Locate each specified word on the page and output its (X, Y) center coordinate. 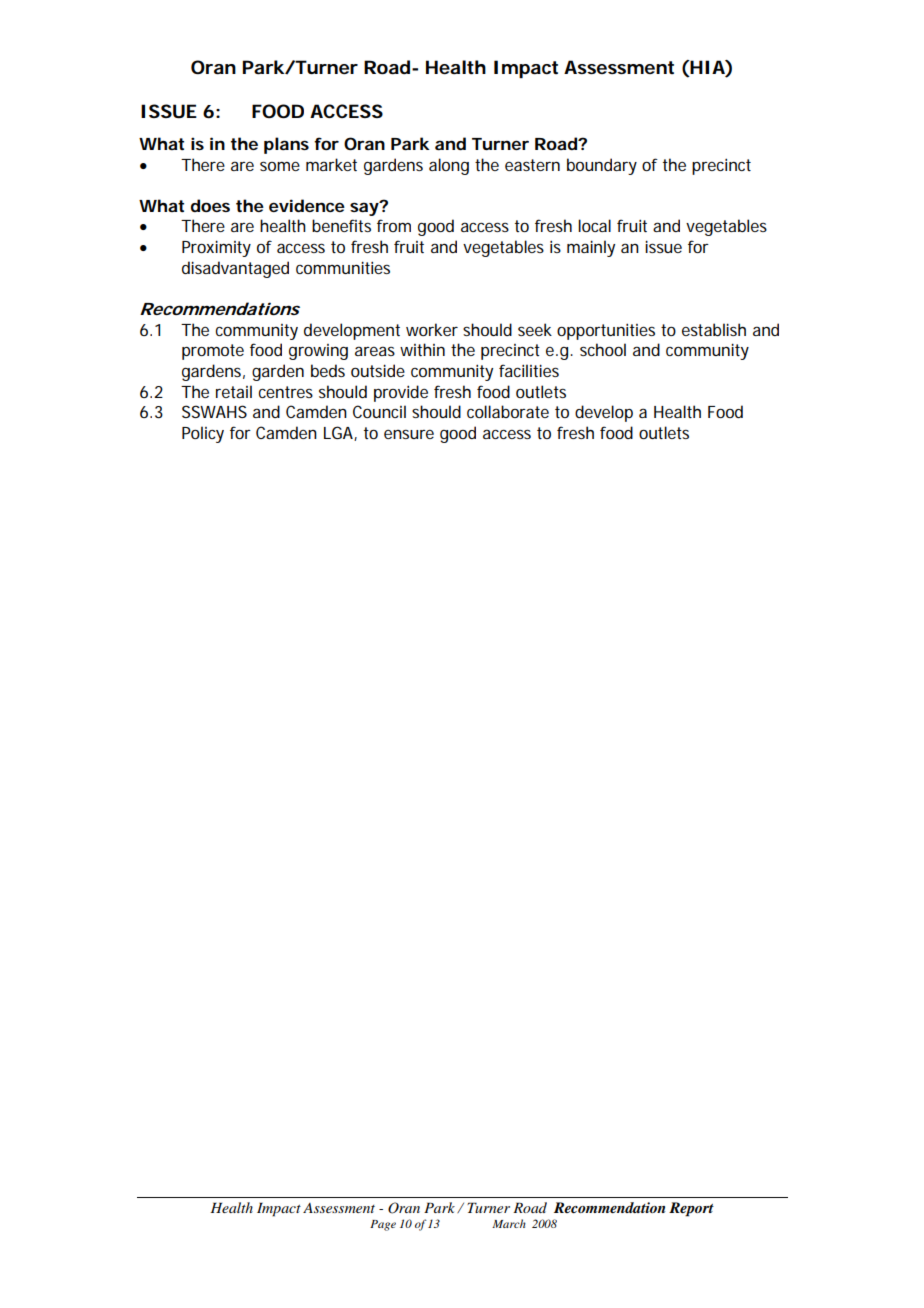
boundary (602, 166)
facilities (529, 370)
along (449, 166)
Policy (203, 434)
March (509, 1223)
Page (383, 1225)
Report (691, 1209)
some (280, 166)
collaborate (508, 411)
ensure (409, 434)
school (603, 349)
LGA (339, 433)
